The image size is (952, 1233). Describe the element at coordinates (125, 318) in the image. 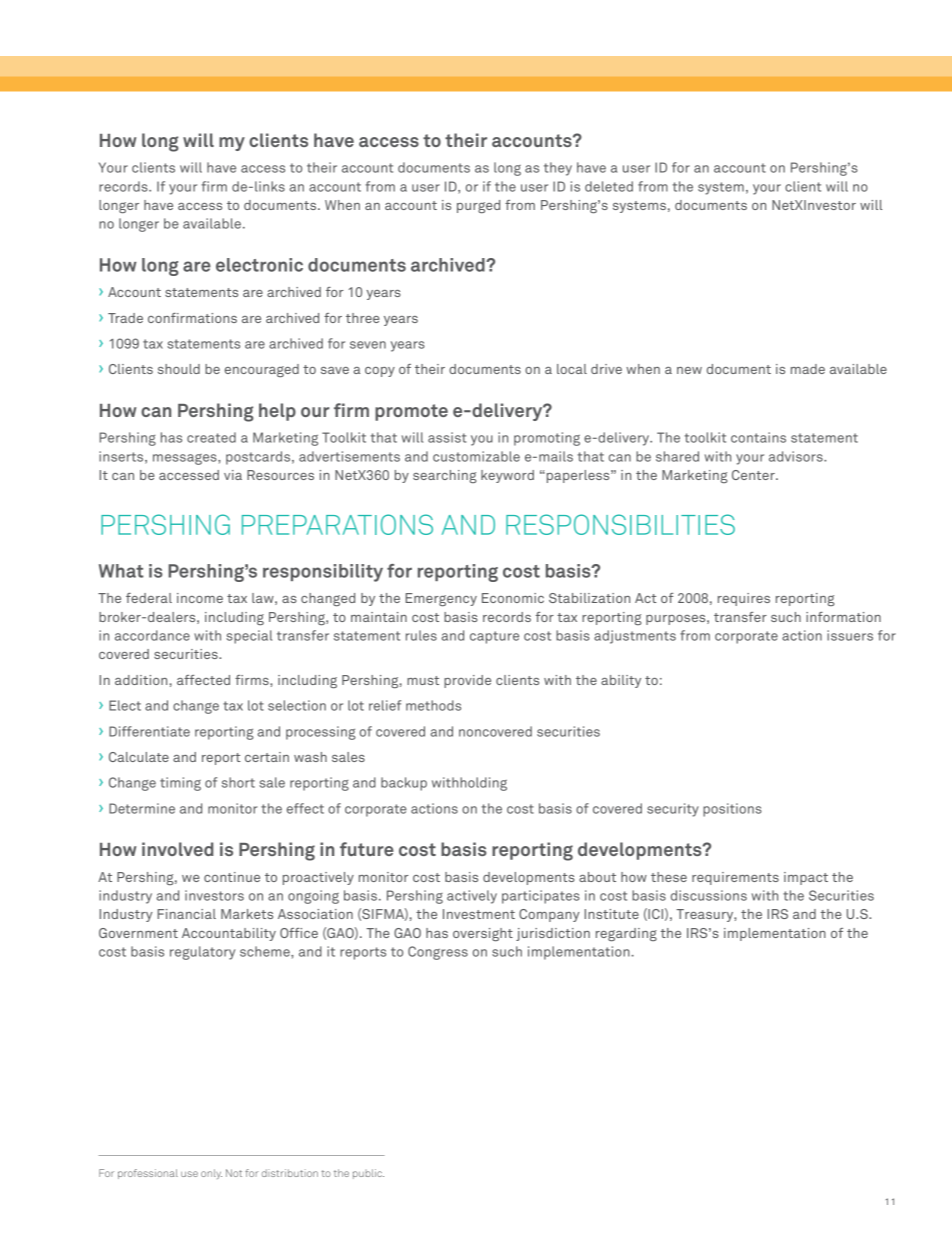

I see `Trade` at that location.
